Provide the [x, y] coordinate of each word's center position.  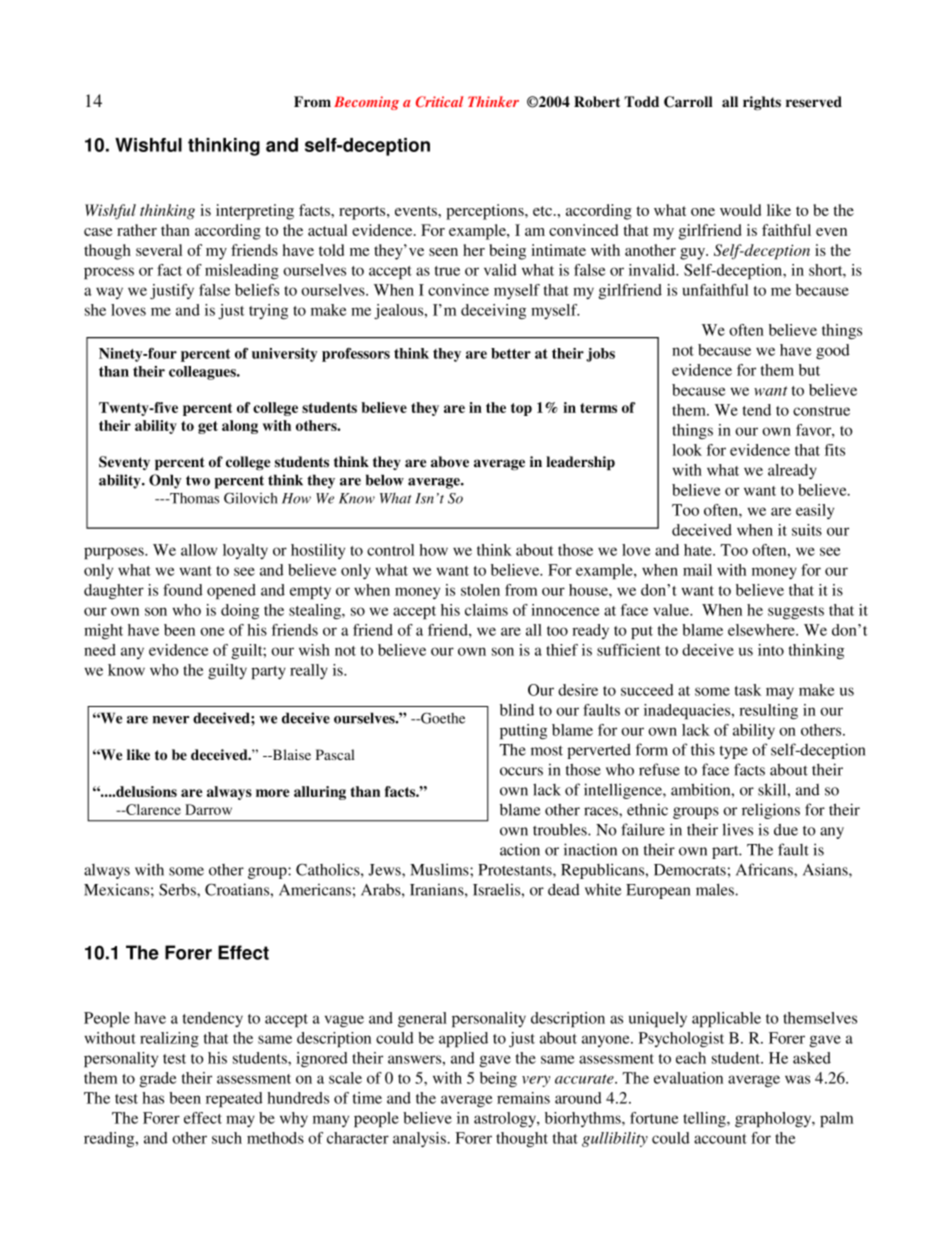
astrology [506, 1119]
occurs [521, 771]
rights [762, 103]
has [153, 1098]
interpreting [255, 212]
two [198, 480]
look [687, 450]
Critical [440, 101]
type [734, 752]
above [450, 461]
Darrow [208, 809]
